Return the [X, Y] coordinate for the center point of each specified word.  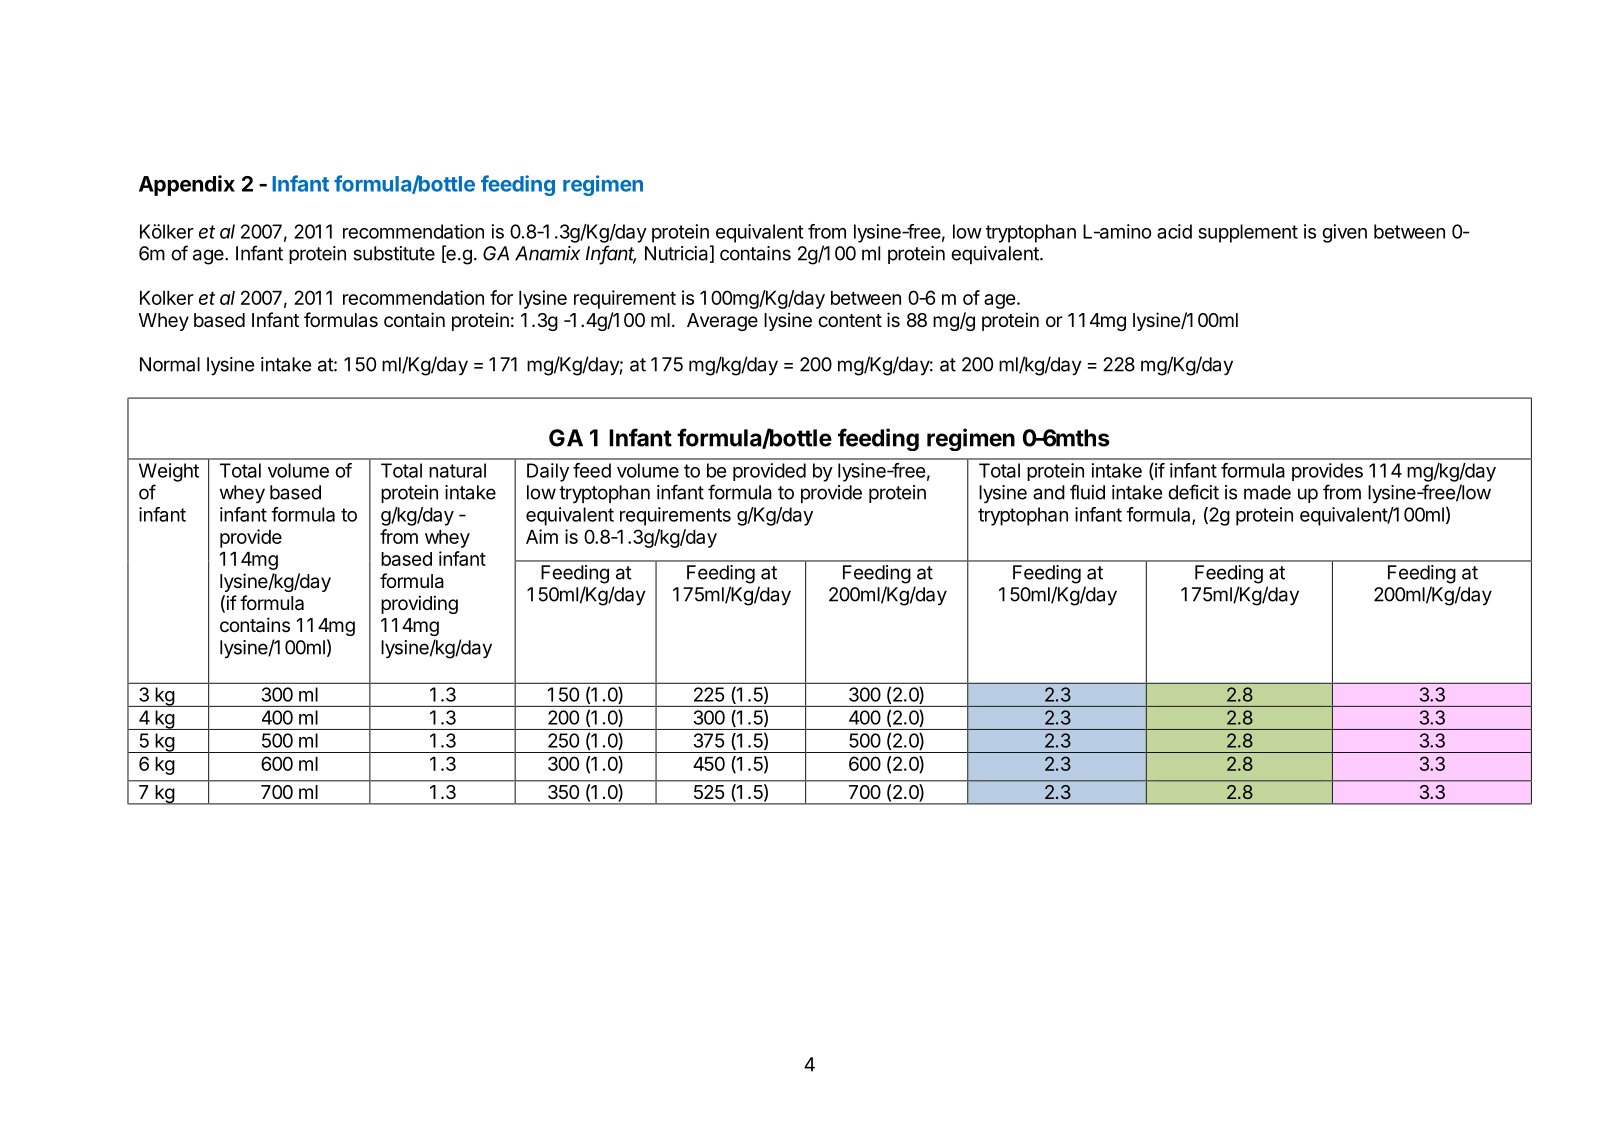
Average [722, 322]
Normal [170, 364]
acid [1174, 231]
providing [419, 604]
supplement [1248, 233]
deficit [1193, 492]
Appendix [187, 185]
